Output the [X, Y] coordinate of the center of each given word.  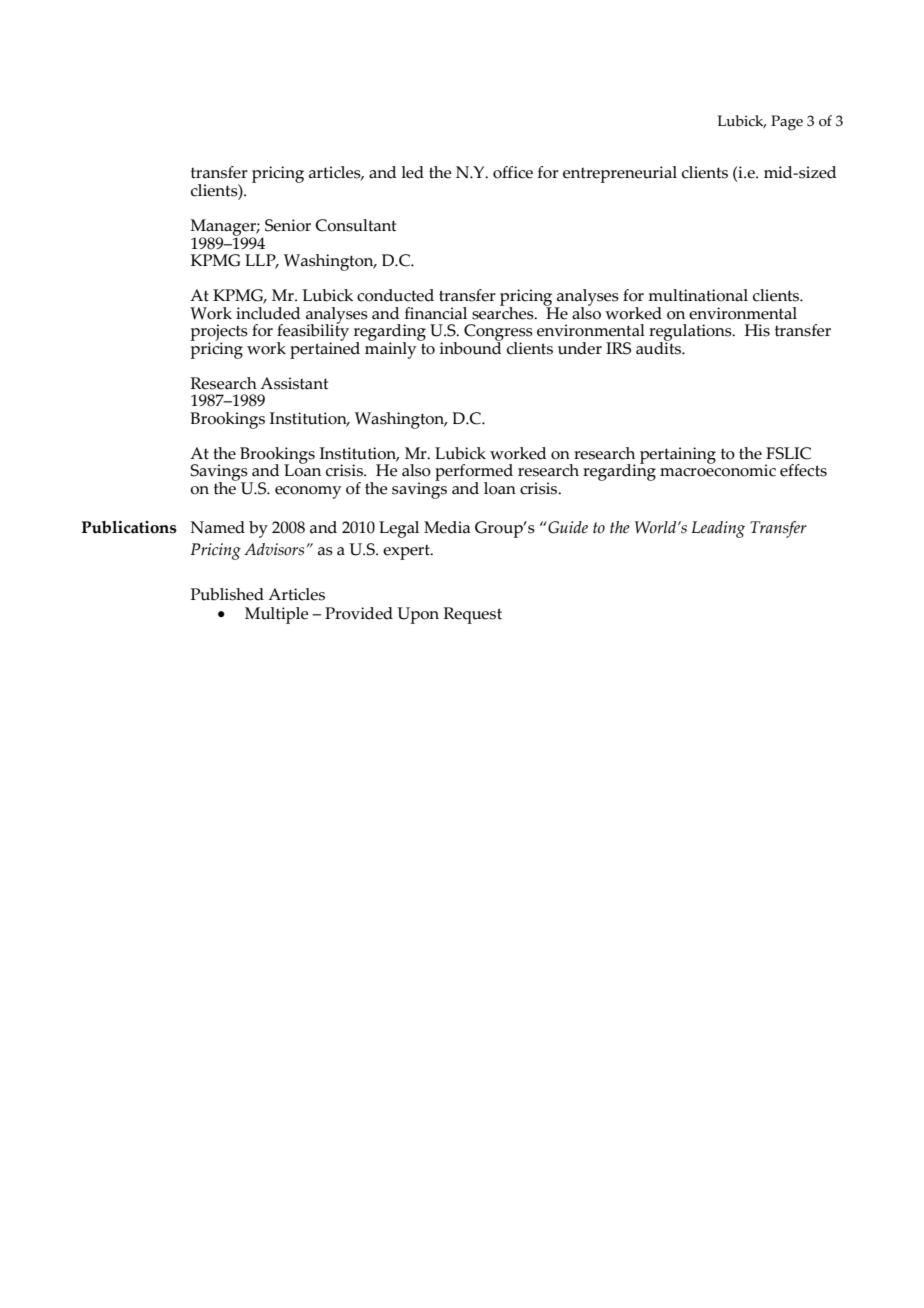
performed [474, 474]
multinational [698, 295]
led [413, 172]
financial [436, 313]
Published [227, 594]
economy [308, 492]
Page [787, 123]
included [268, 313]
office [513, 172]
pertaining [678, 455]
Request [472, 615]
